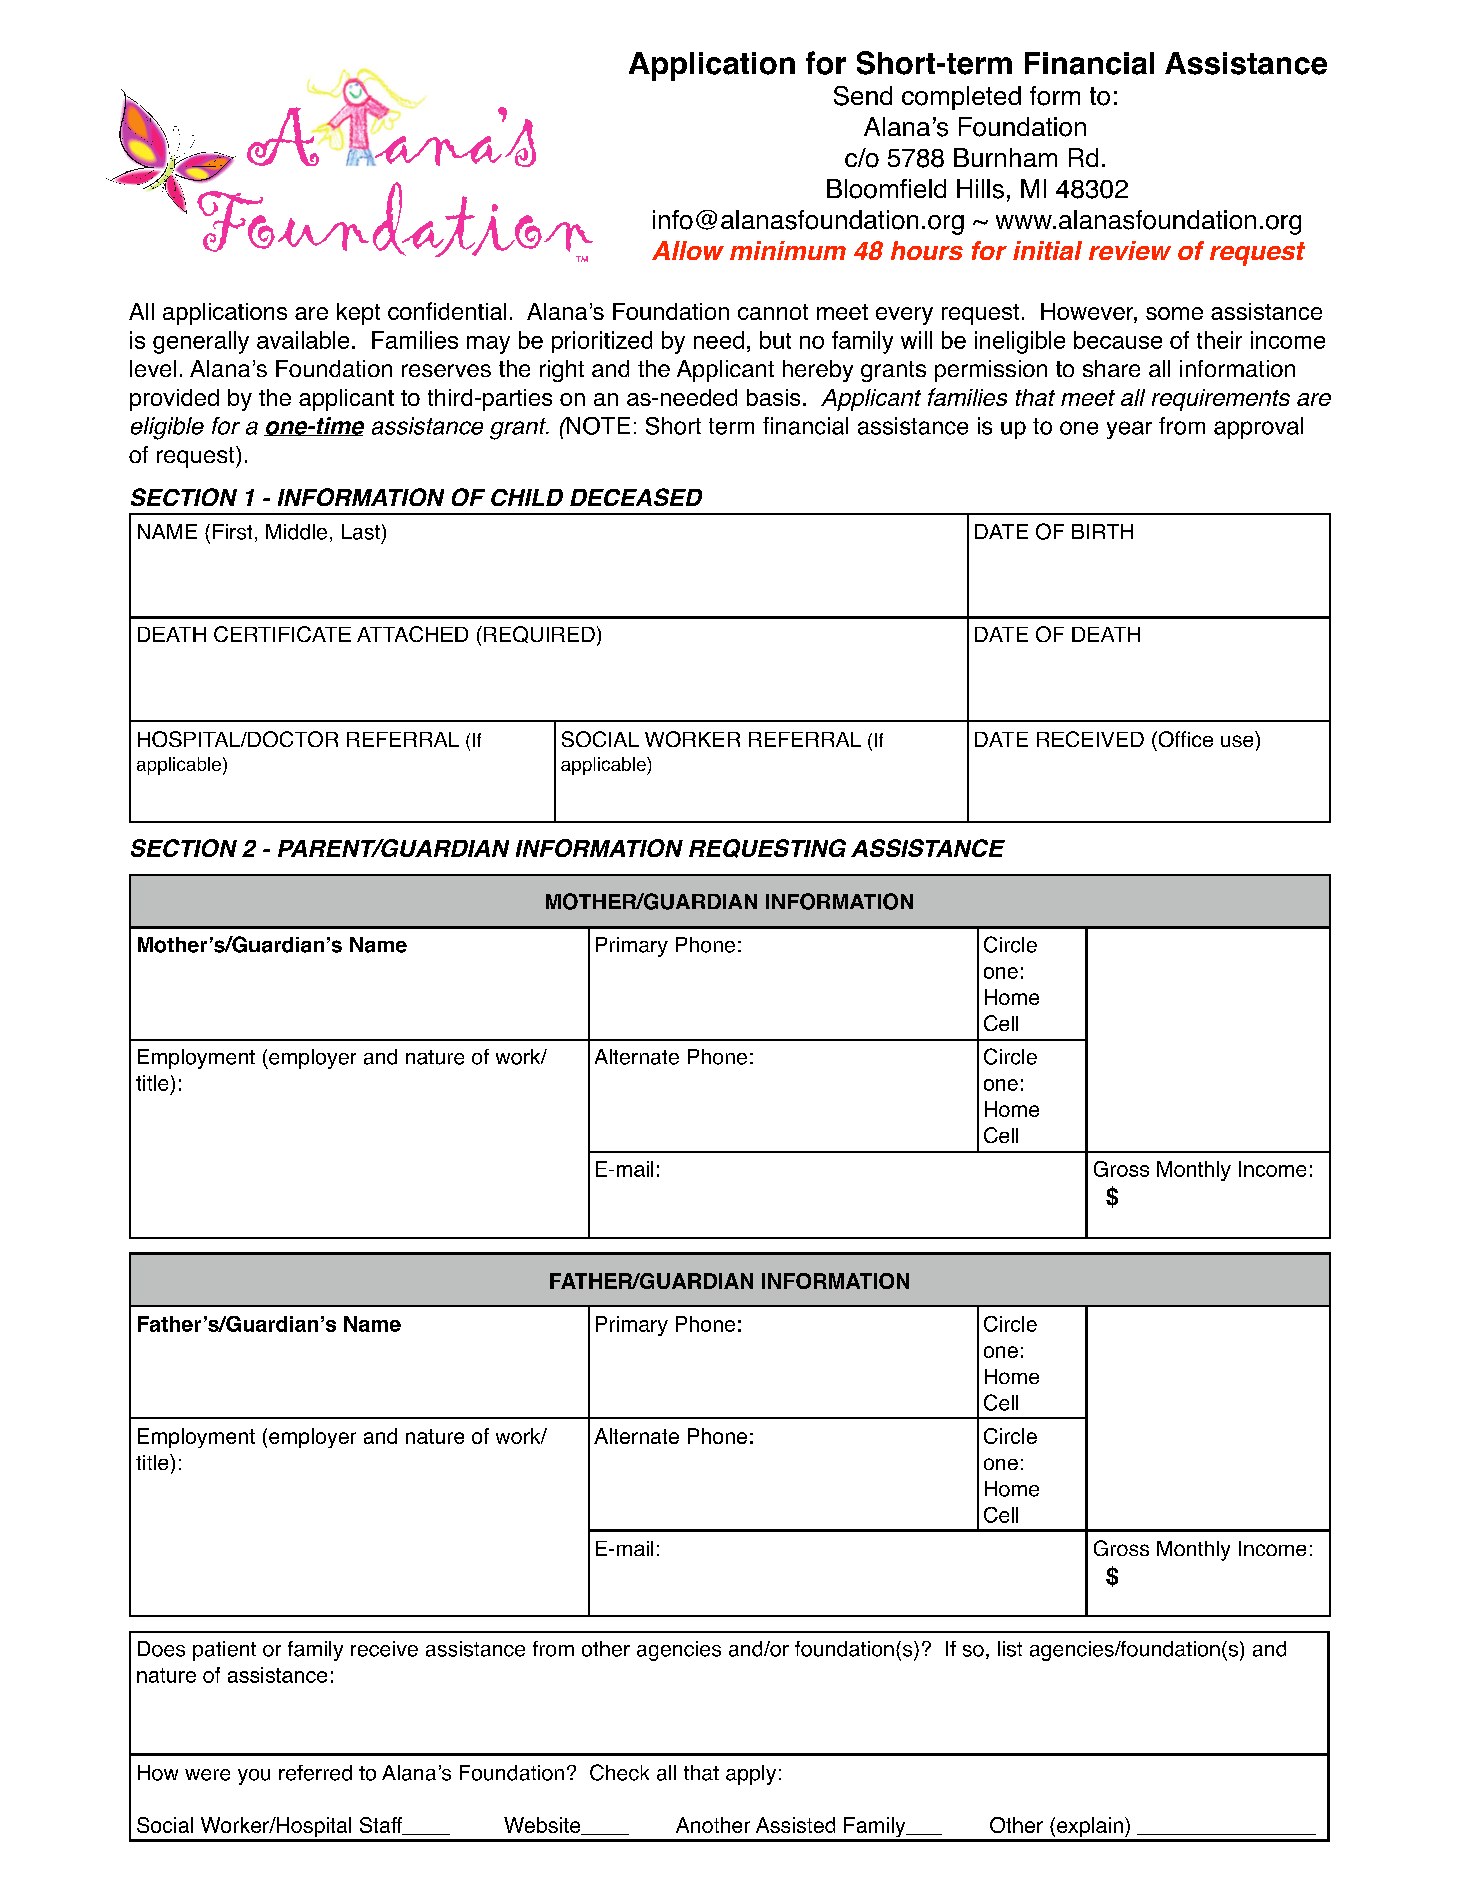  Describe the element at coordinates (1010, 1649) in the screenshot. I see `list` at that location.
